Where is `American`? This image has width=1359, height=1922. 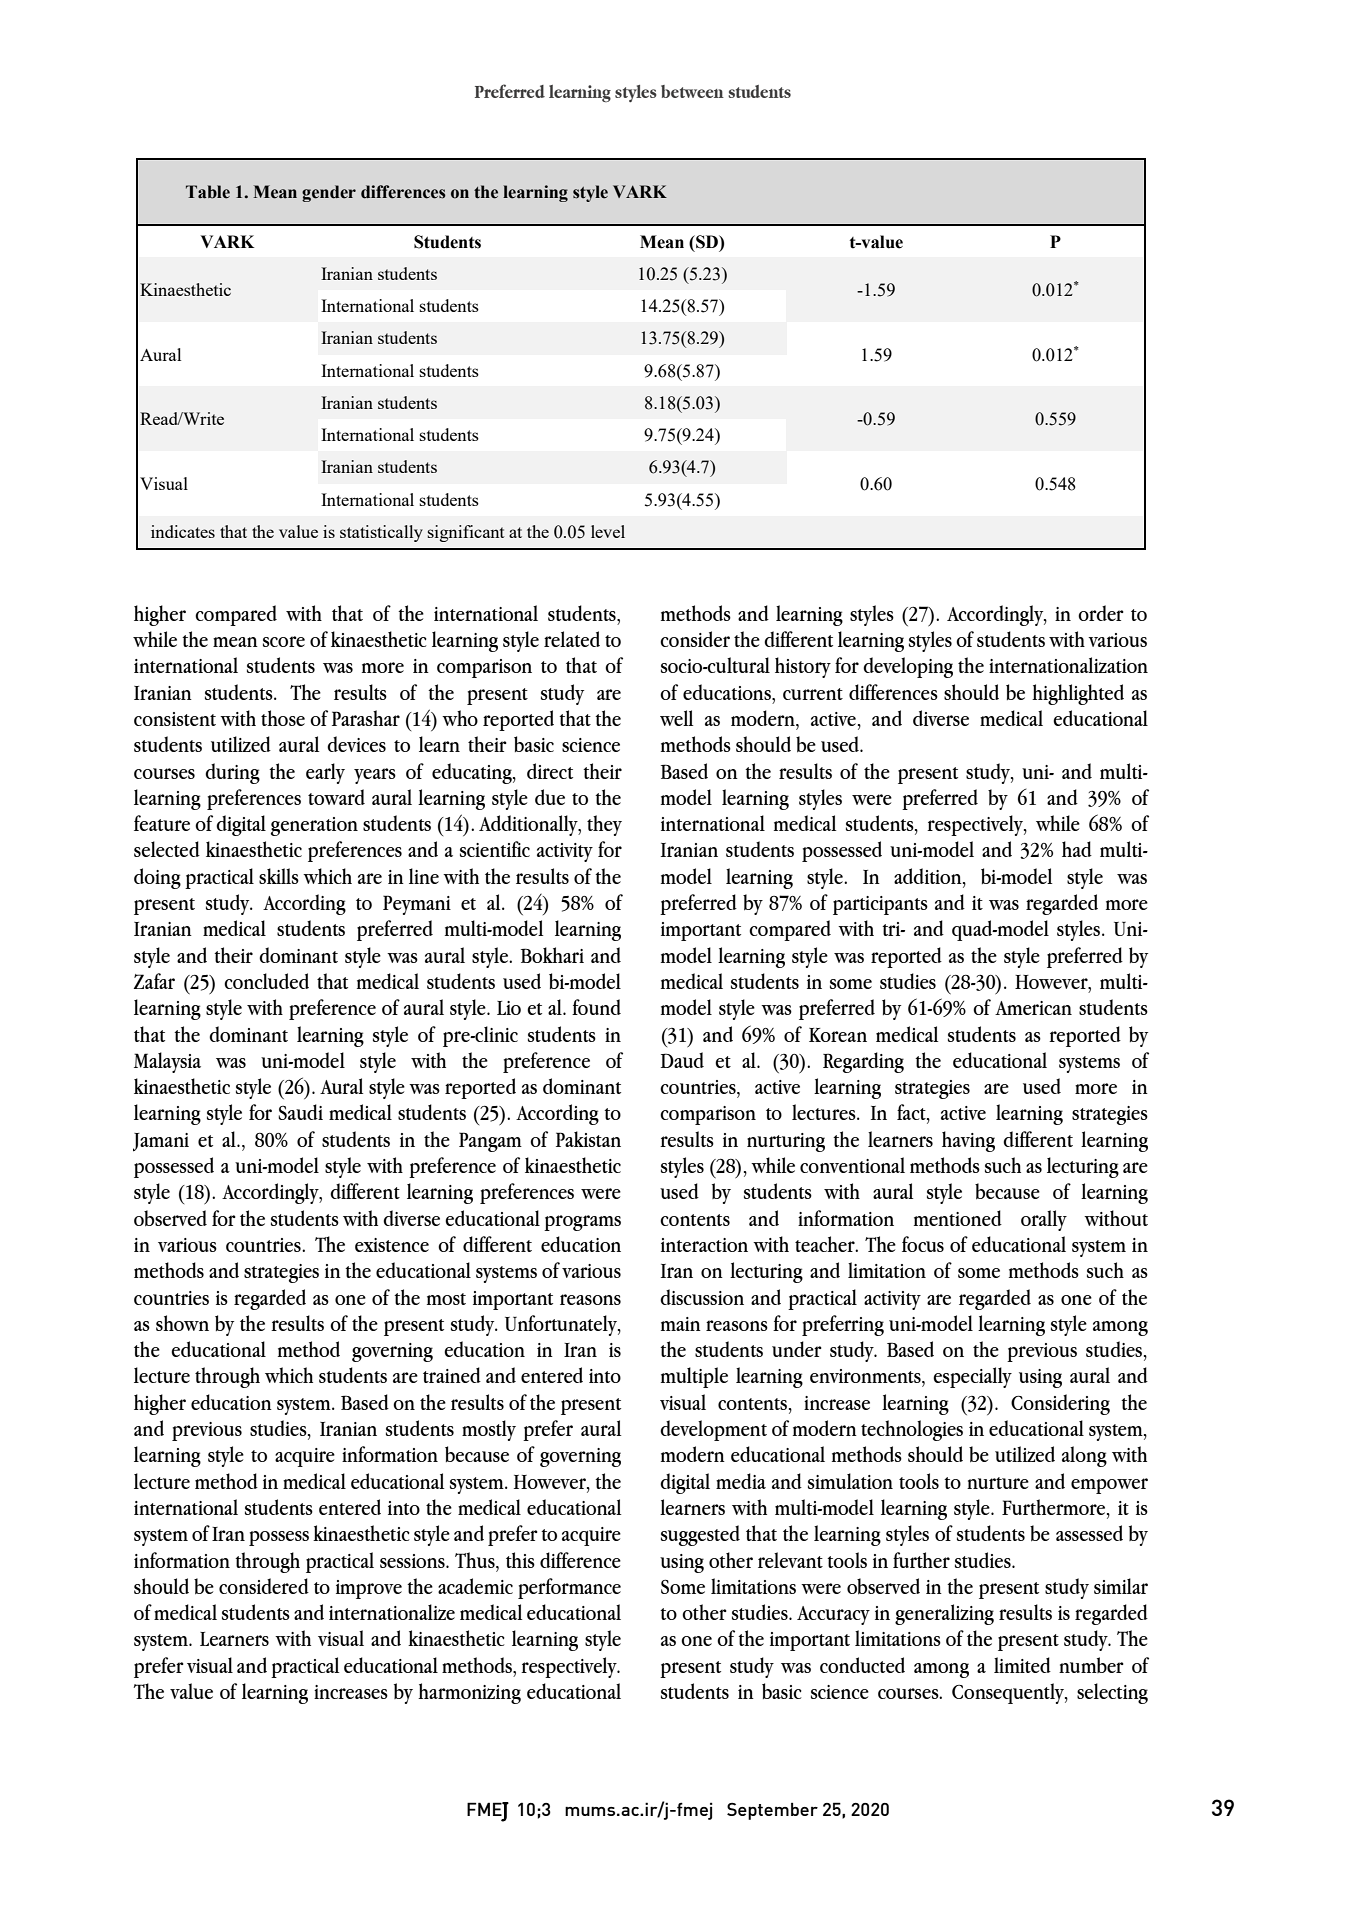
American is located at coordinates (1033, 1008).
